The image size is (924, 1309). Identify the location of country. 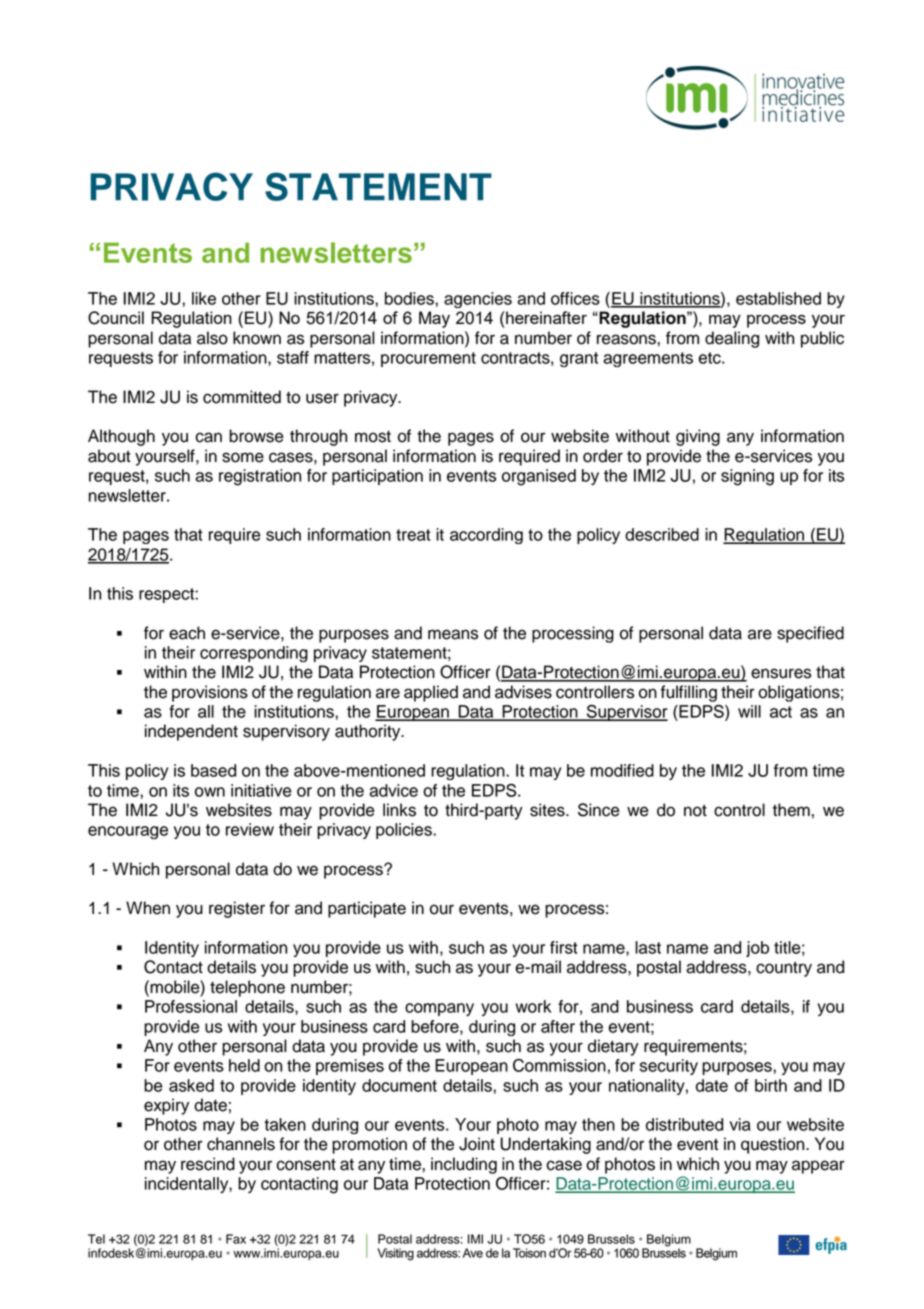
(784, 969).
